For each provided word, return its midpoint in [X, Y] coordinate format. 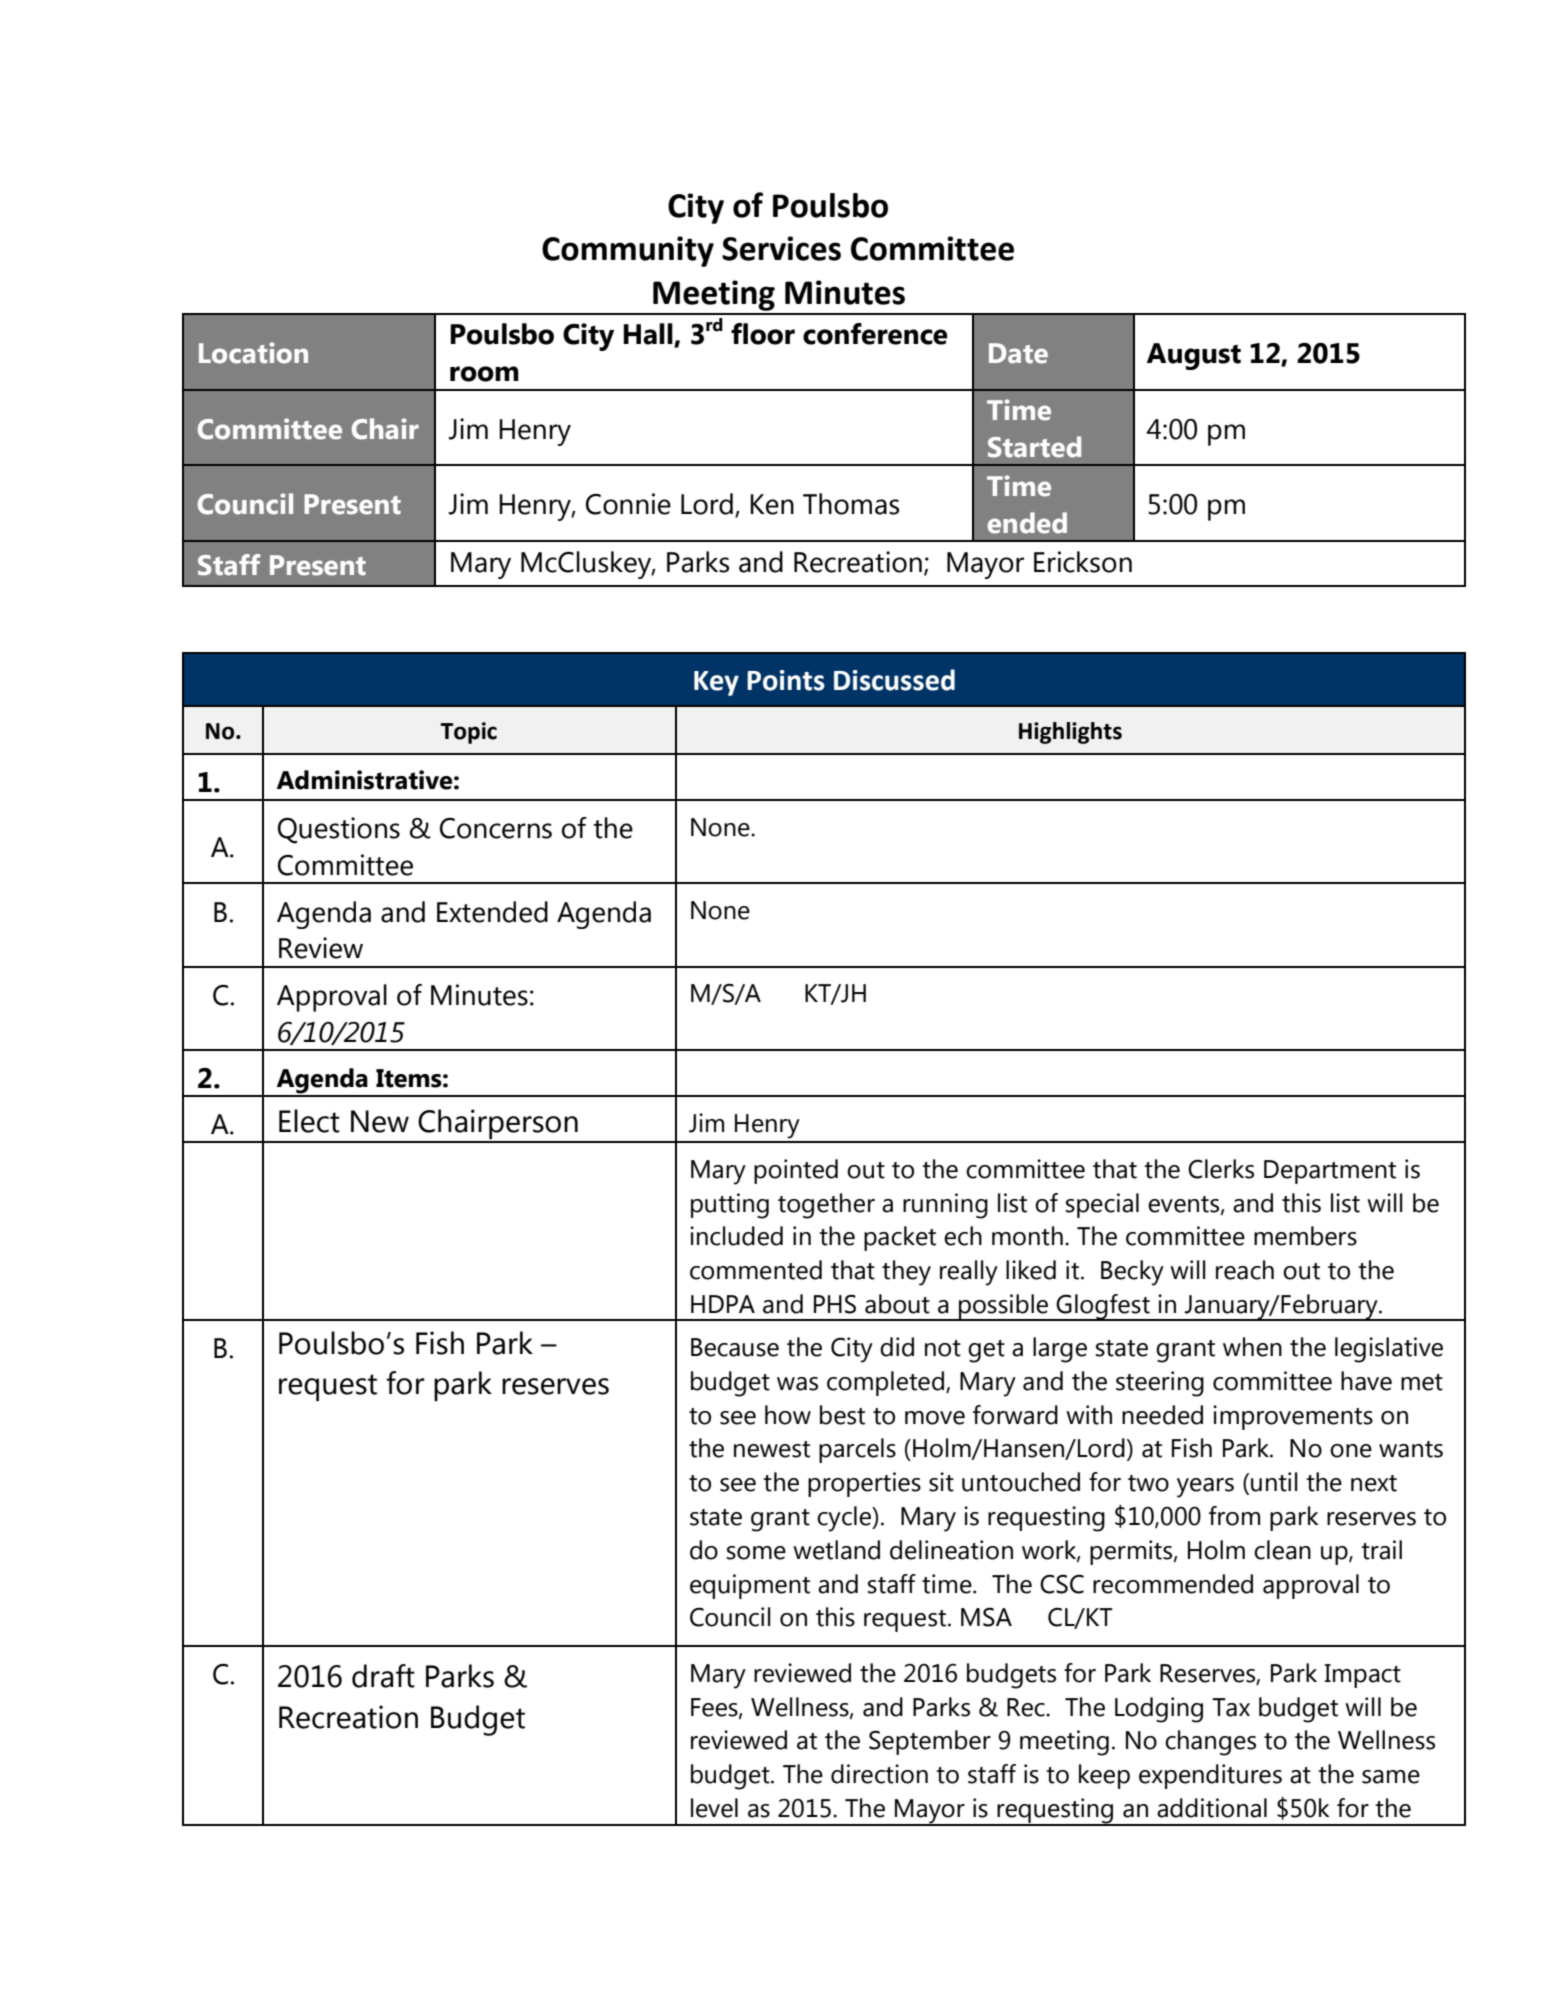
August [1194, 356]
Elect [309, 1121]
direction [879, 1774]
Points [786, 680]
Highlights [1070, 733]
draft [383, 1676]
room [484, 374]
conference [875, 334]
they [906, 1273]
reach [1245, 1270]
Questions [339, 830]
